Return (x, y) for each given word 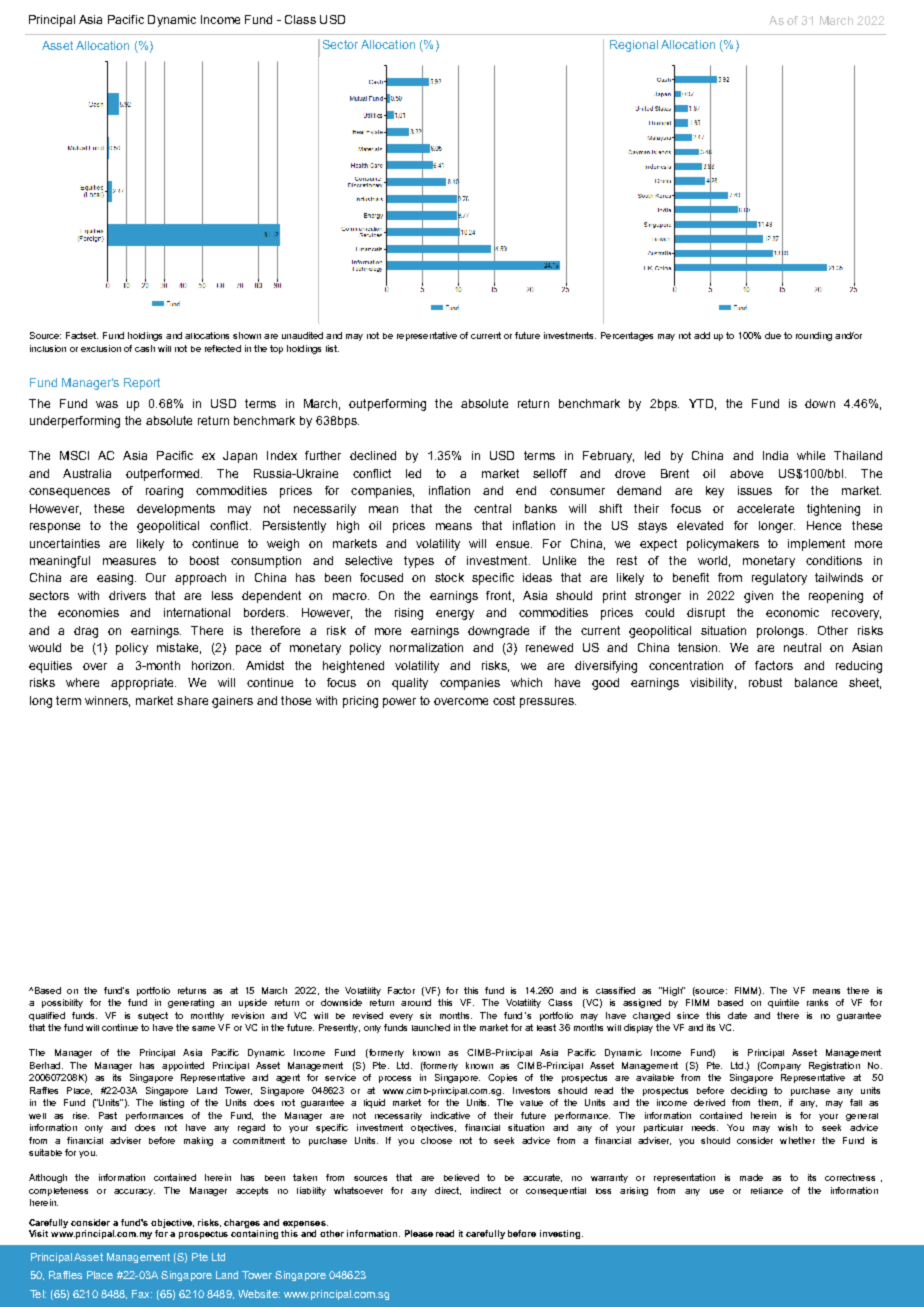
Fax (142, 1294)
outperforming (387, 405)
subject (153, 1016)
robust (765, 682)
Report (142, 384)
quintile (783, 1003)
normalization (426, 647)
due (773, 335)
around (416, 1002)
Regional (634, 46)
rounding (814, 336)
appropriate (143, 684)
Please (419, 1233)
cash (145, 348)
